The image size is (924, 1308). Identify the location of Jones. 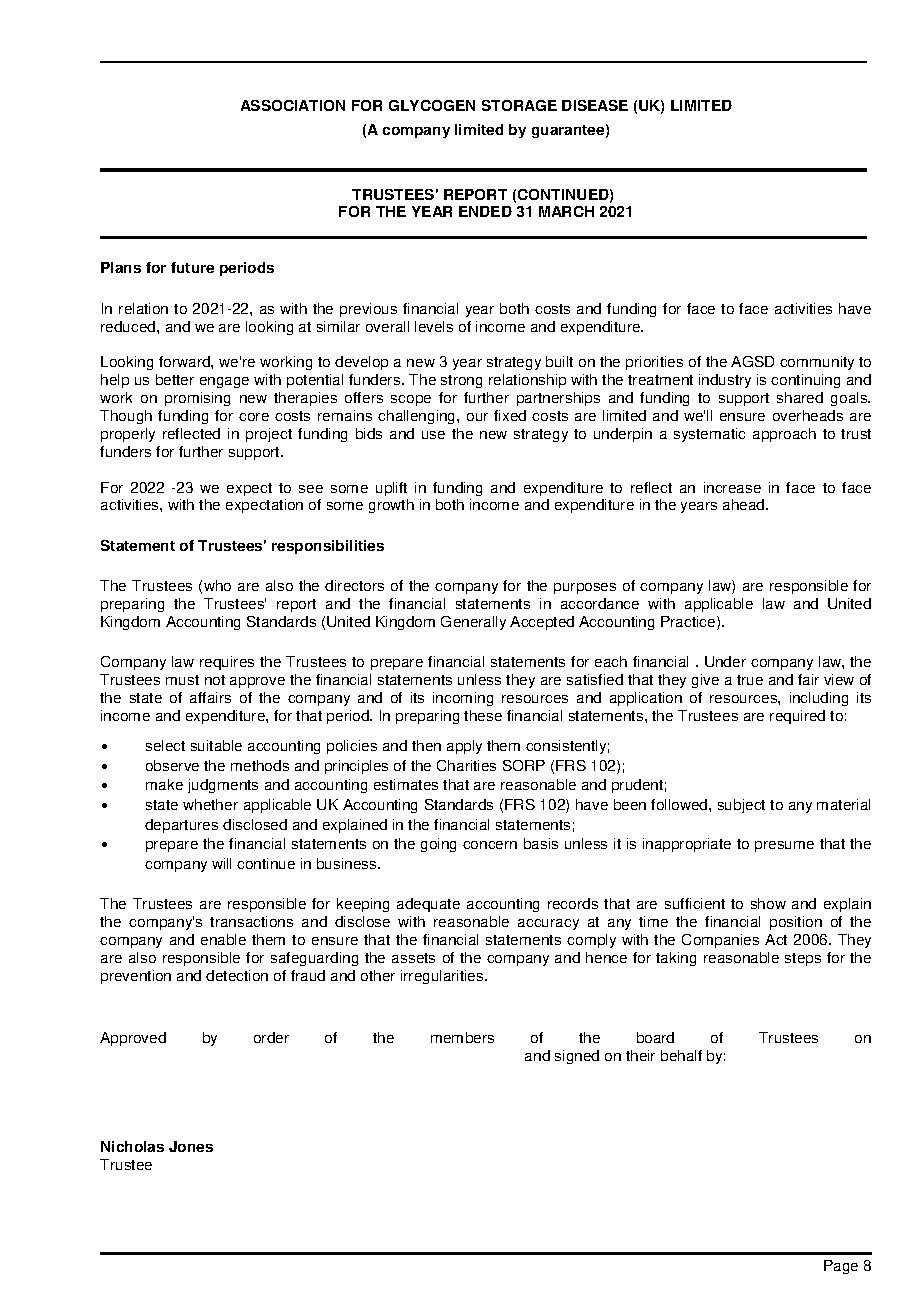
(191, 1146).
